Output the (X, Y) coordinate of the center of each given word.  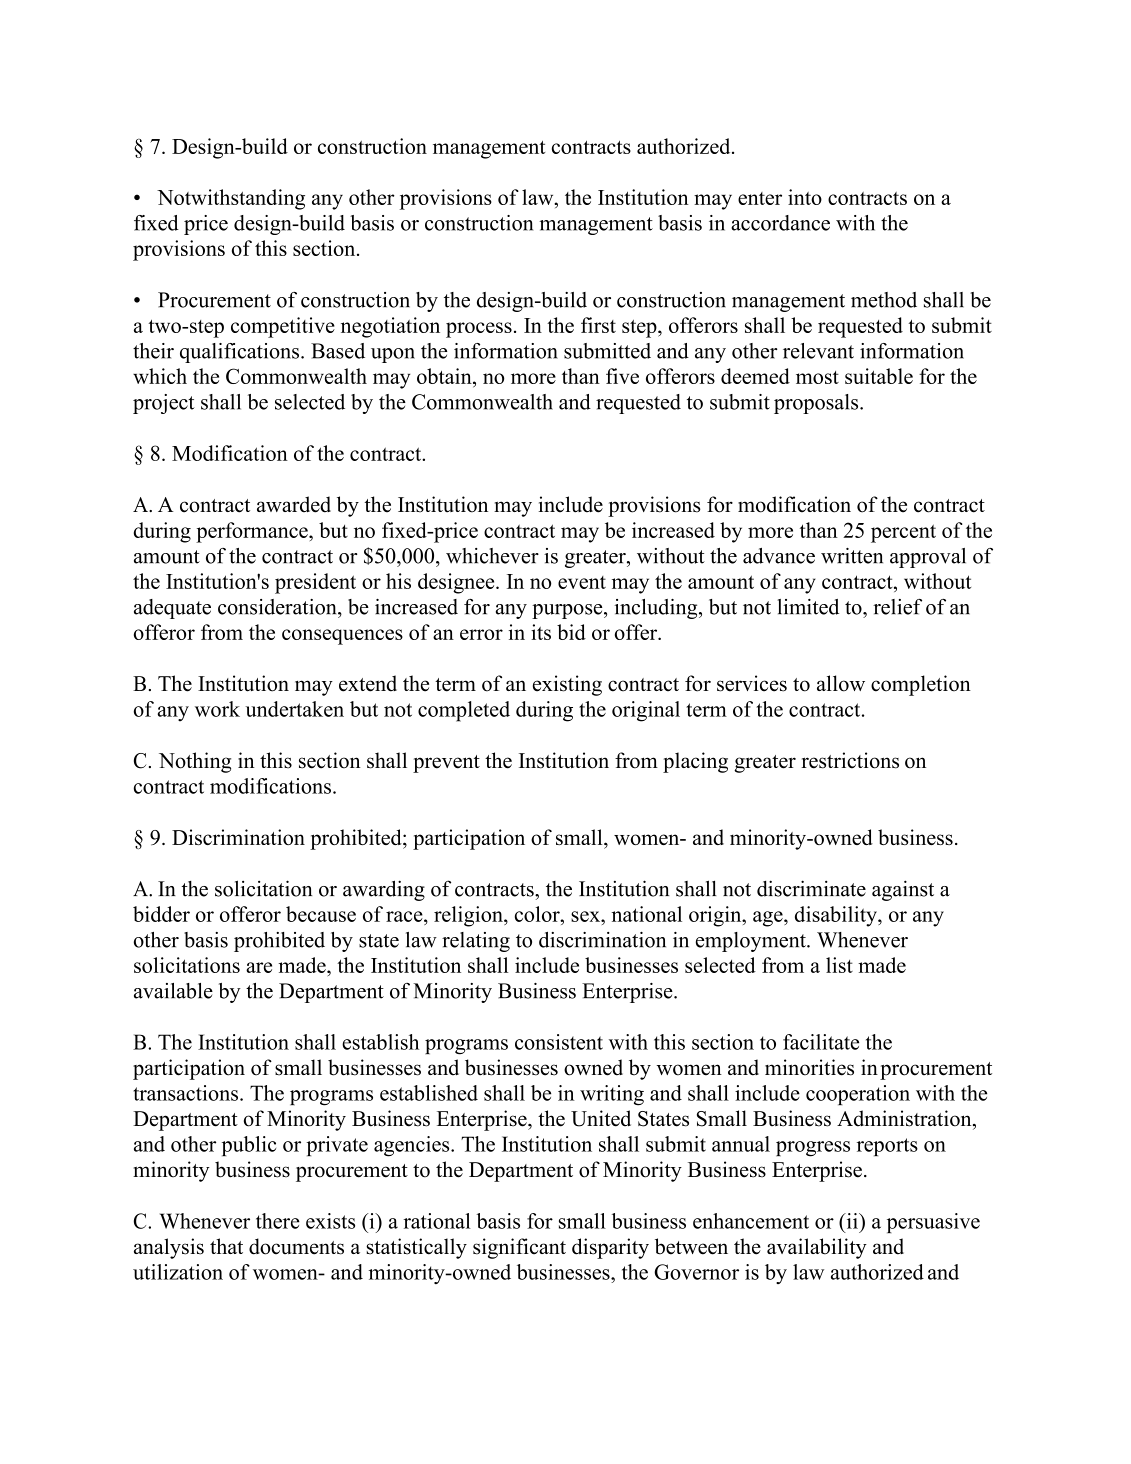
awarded (294, 504)
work (217, 709)
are (259, 967)
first (598, 325)
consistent (559, 1042)
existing (567, 685)
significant (519, 1248)
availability (817, 1248)
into (805, 197)
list (839, 965)
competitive (283, 327)
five (622, 376)
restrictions (850, 760)
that (226, 1246)
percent (903, 533)
